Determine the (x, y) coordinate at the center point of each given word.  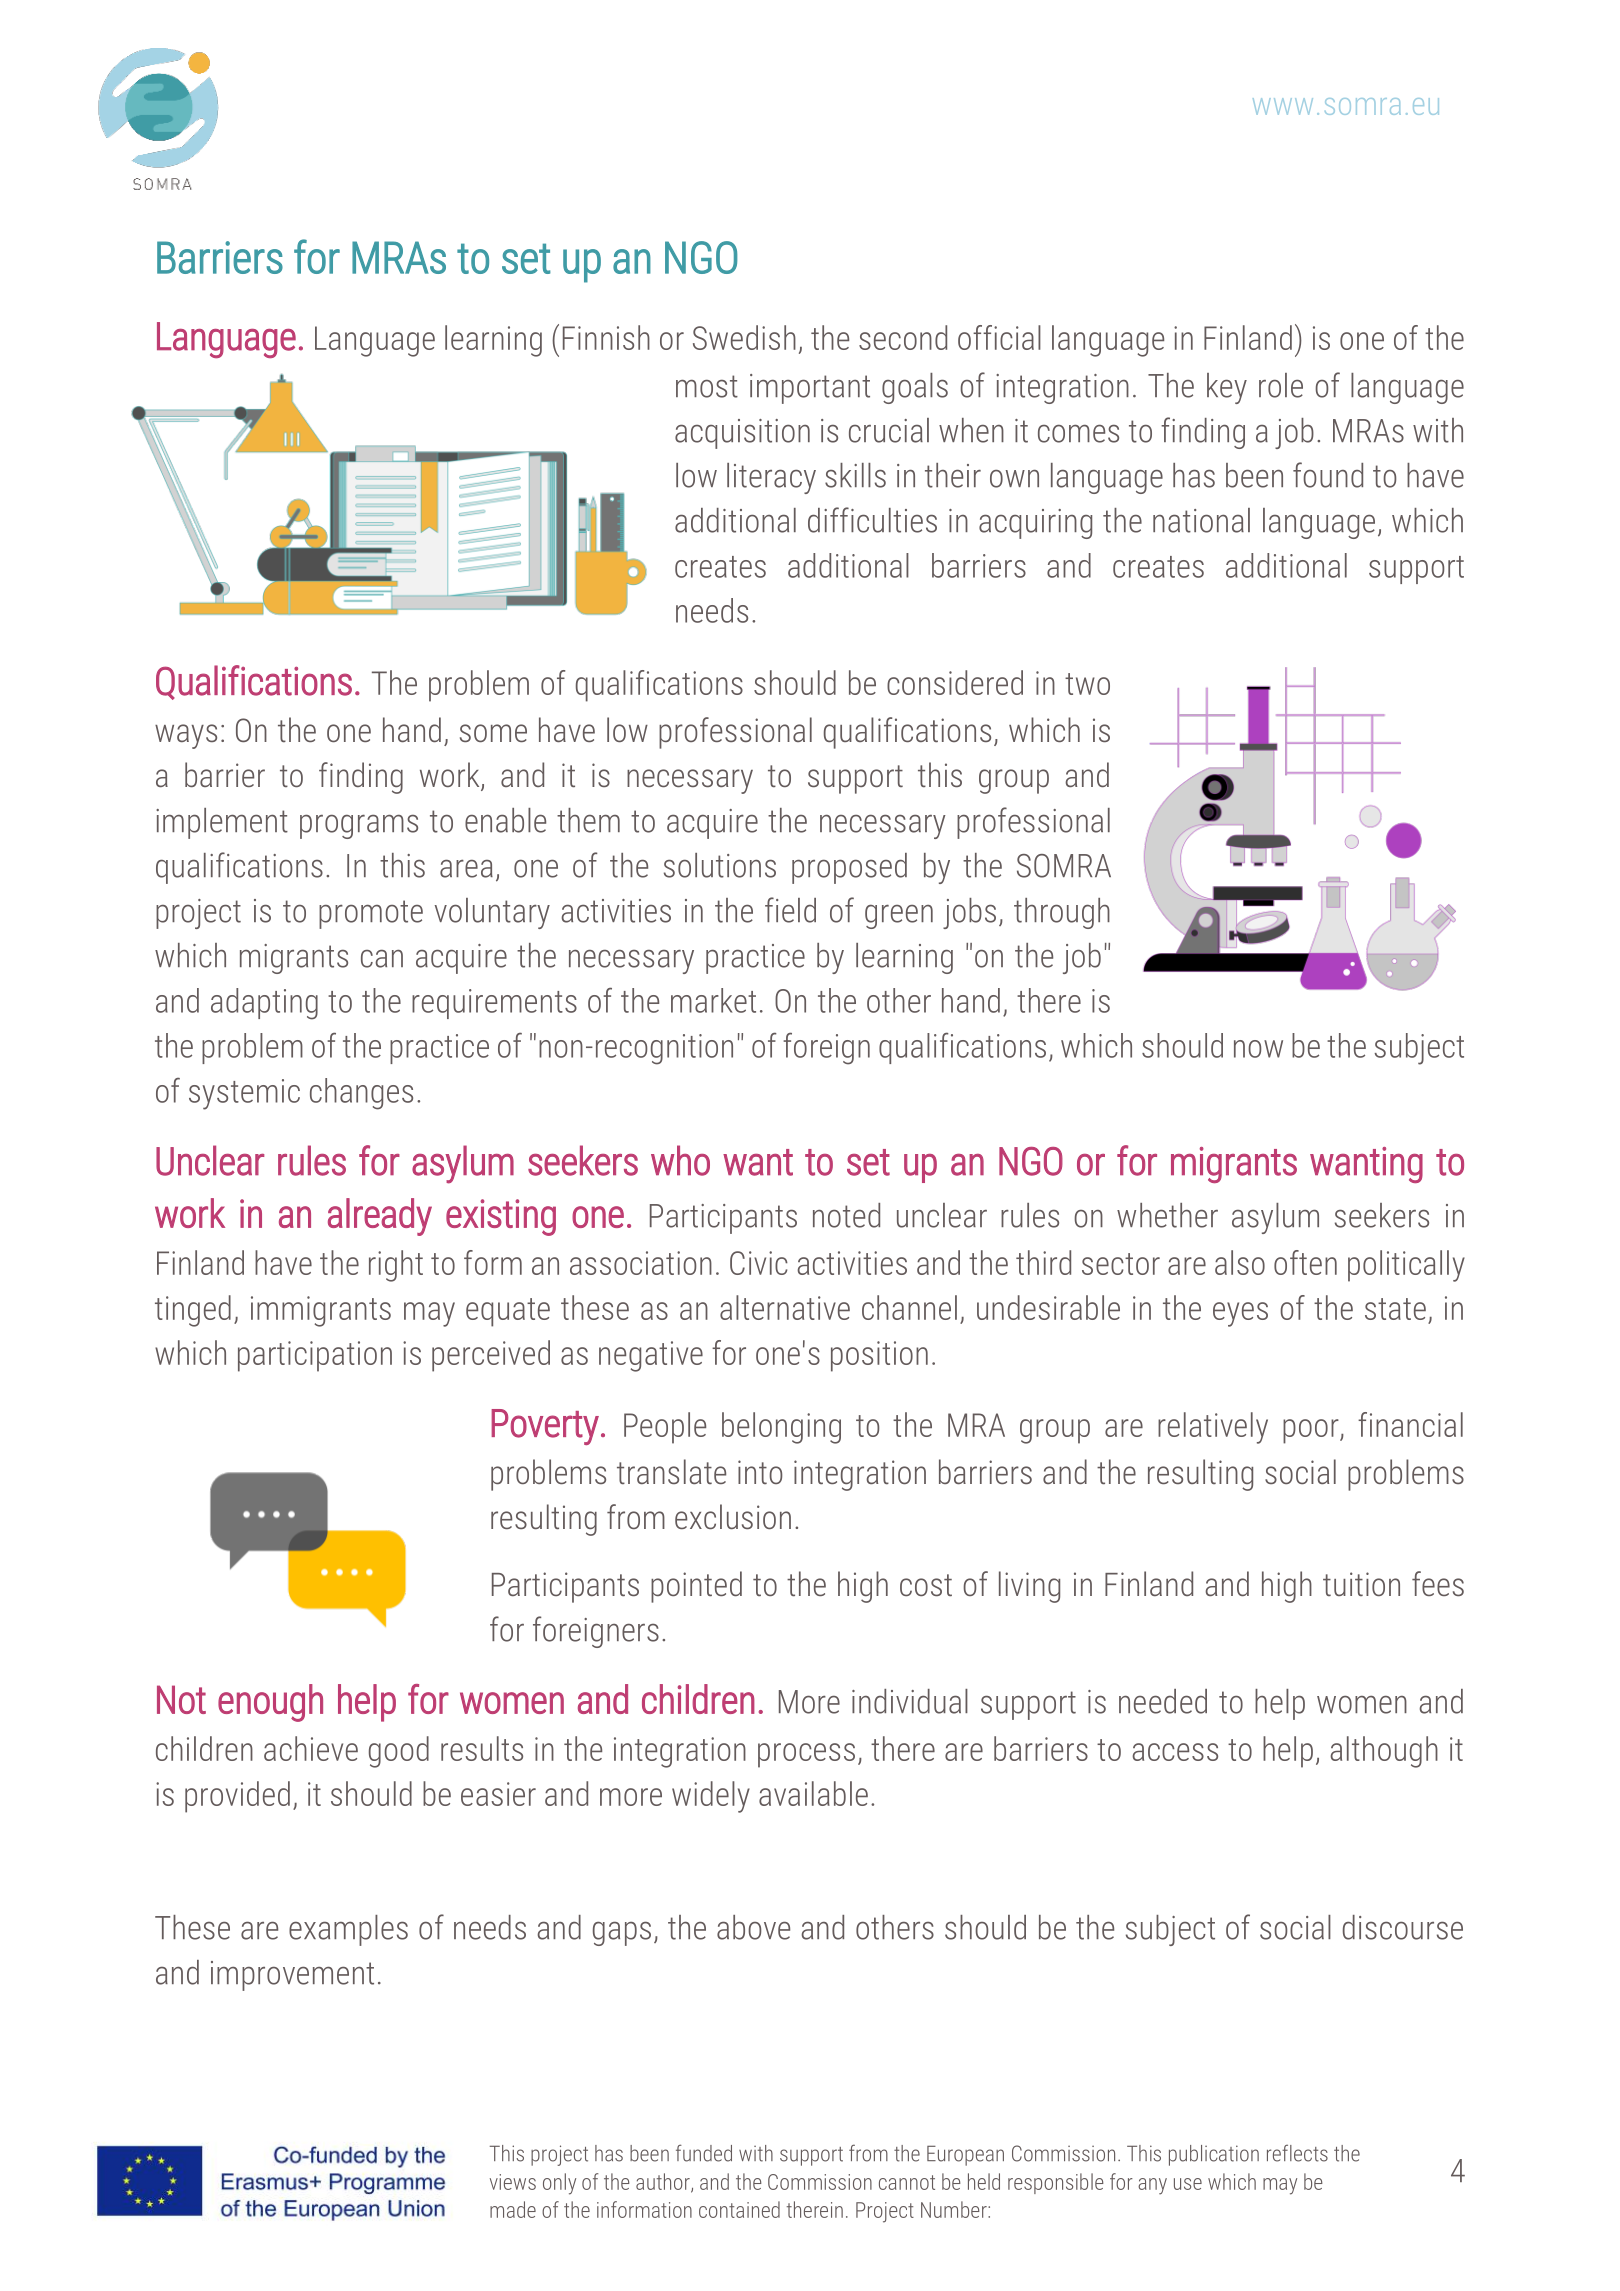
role (1281, 385)
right (396, 1266)
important (810, 389)
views (513, 2182)
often (1305, 1262)
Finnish (606, 337)
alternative (785, 1307)
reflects (1297, 2153)
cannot (907, 2182)
